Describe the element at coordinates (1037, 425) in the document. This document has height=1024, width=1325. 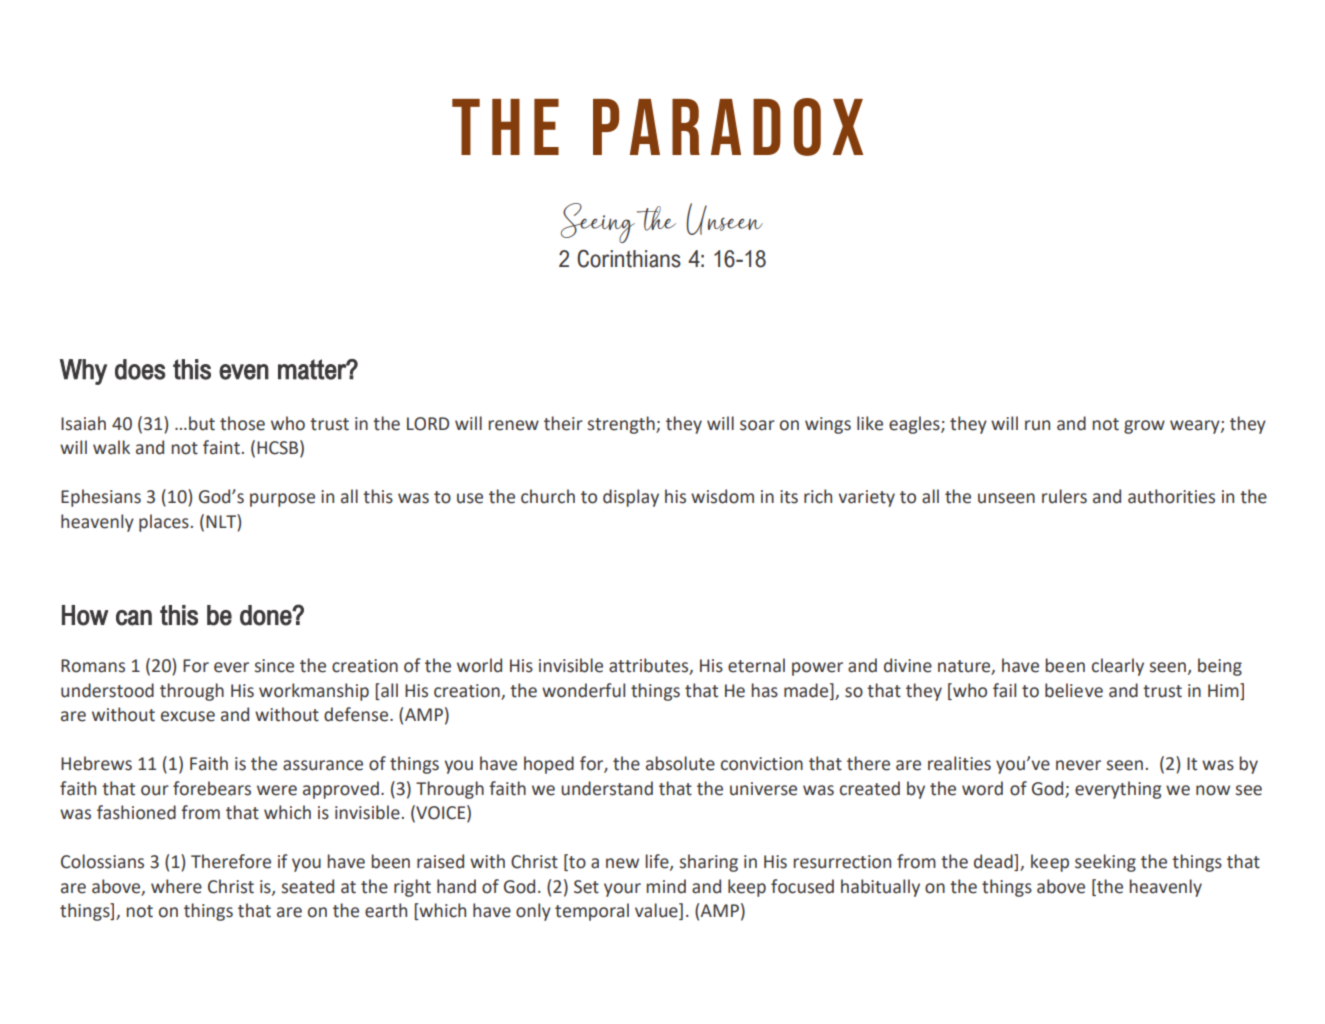
I see `run` at that location.
